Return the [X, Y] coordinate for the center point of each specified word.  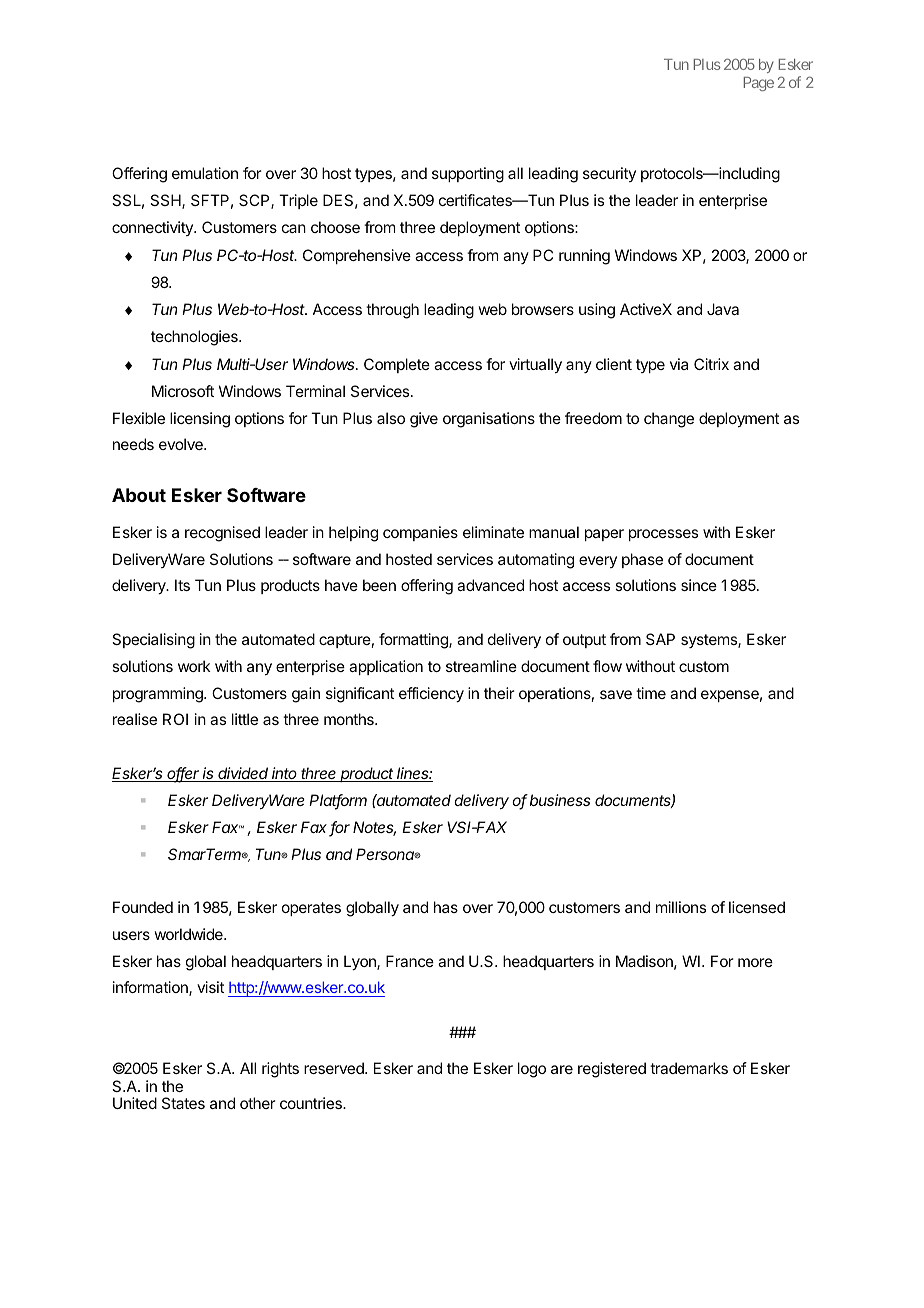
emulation [205, 173]
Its [182, 585]
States [183, 1103]
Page [759, 84]
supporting [468, 175]
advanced [490, 585]
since [699, 585]
